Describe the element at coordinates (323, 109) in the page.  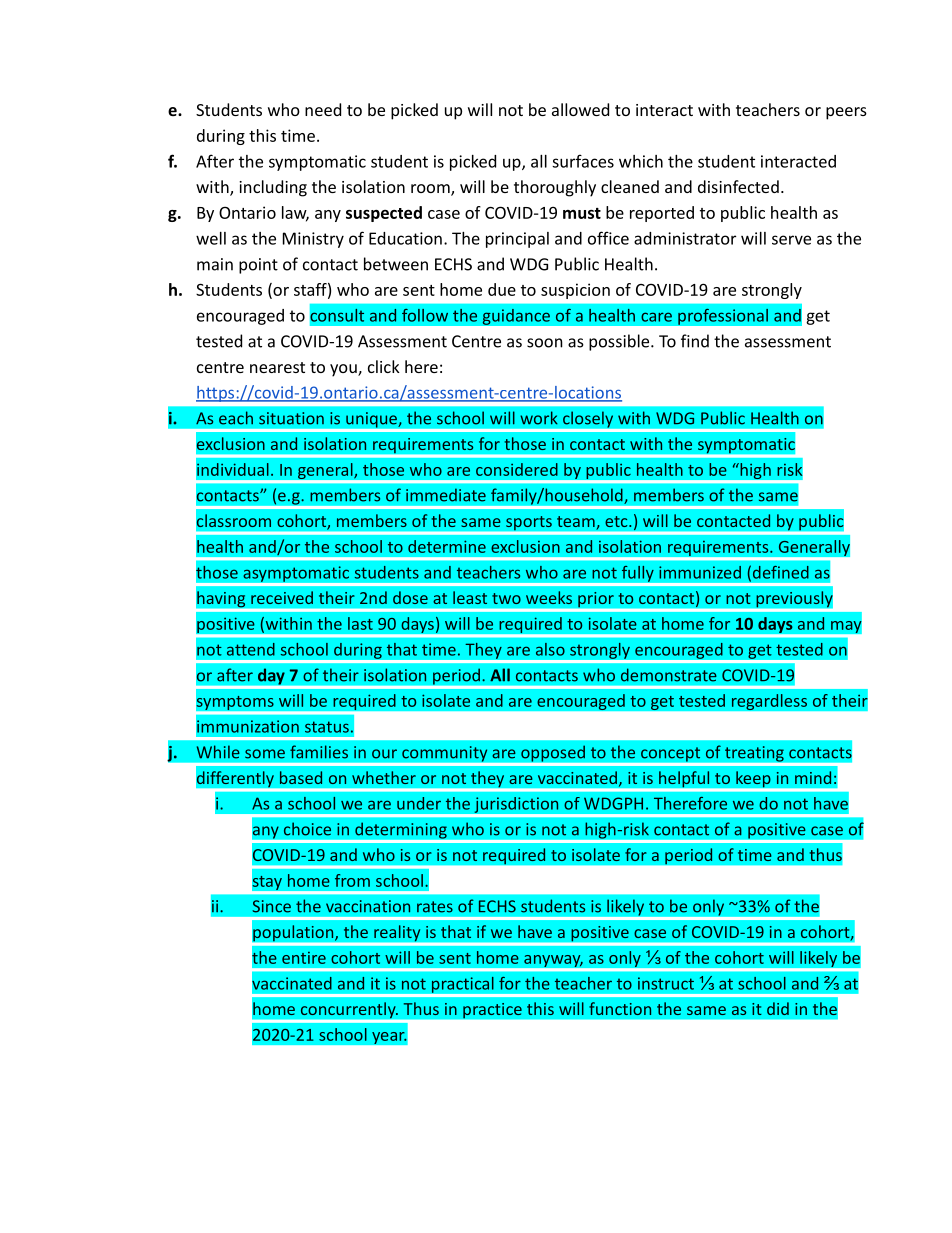
I see `need` at that location.
